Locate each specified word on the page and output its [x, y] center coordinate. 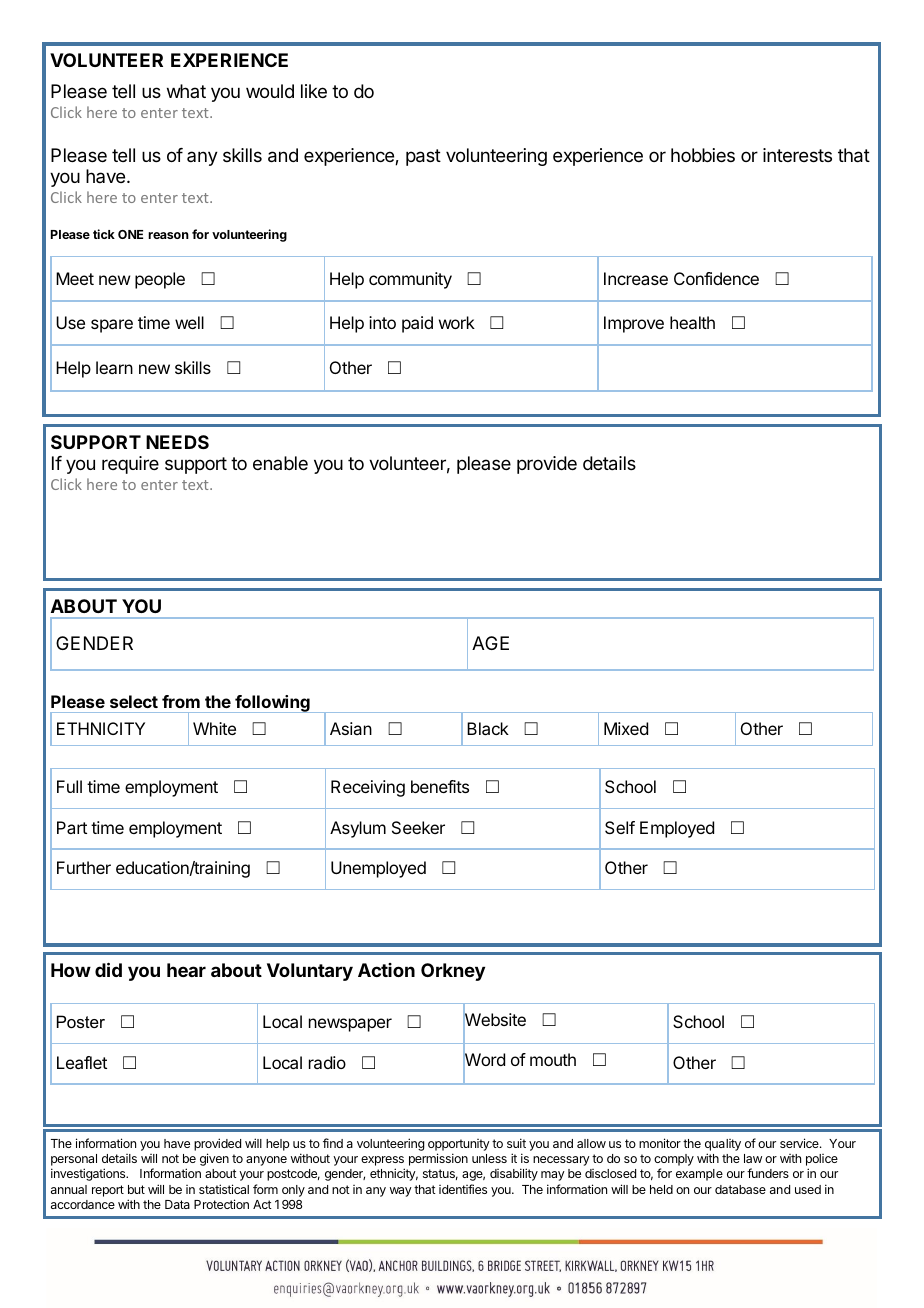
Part [72, 827]
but [136, 1189]
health [692, 322]
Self [620, 827]
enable [280, 463]
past [423, 157]
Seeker [418, 827]
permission [438, 1159]
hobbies [703, 155]
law [753, 1158]
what [186, 91]
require [130, 465]
